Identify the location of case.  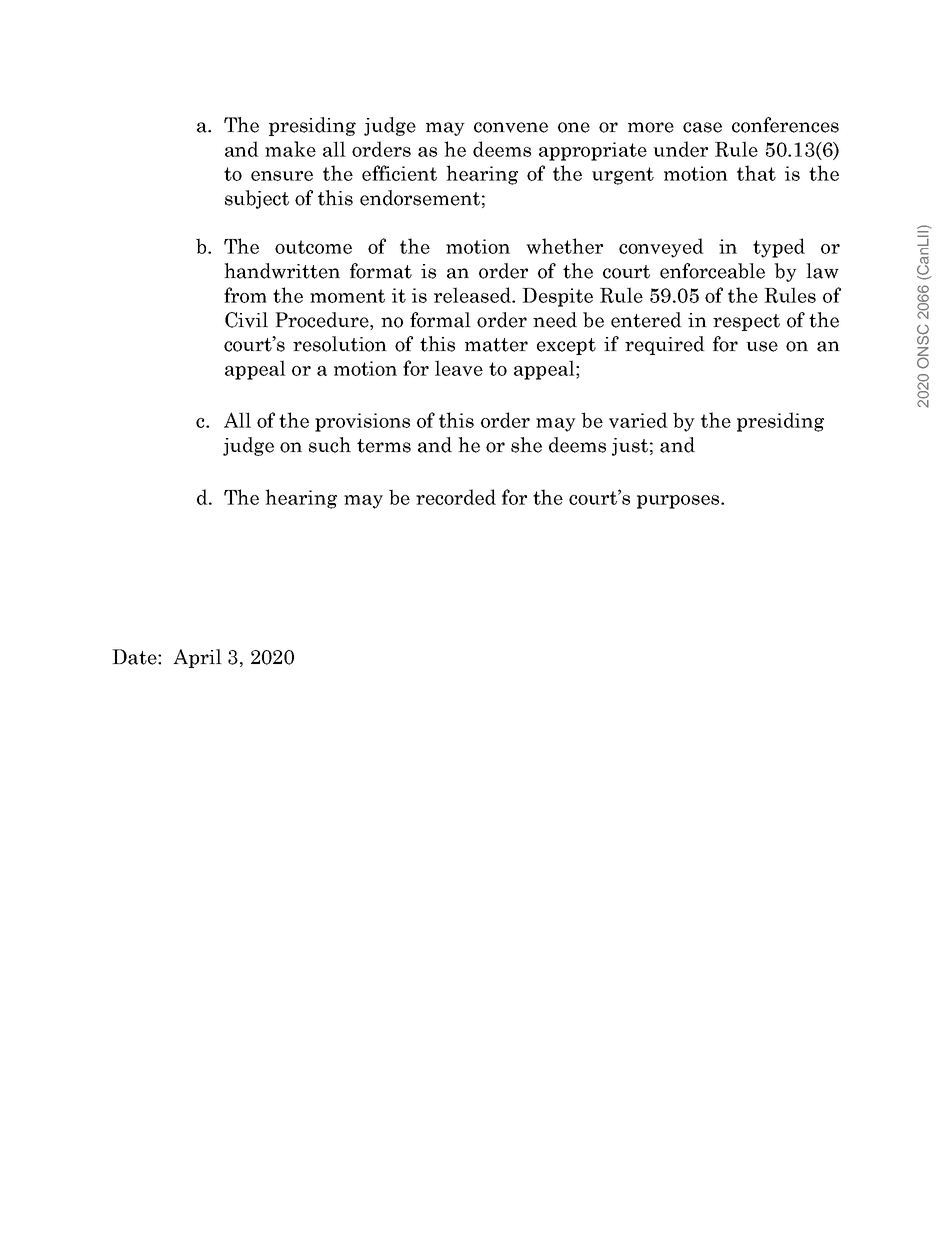
(702, 127).
